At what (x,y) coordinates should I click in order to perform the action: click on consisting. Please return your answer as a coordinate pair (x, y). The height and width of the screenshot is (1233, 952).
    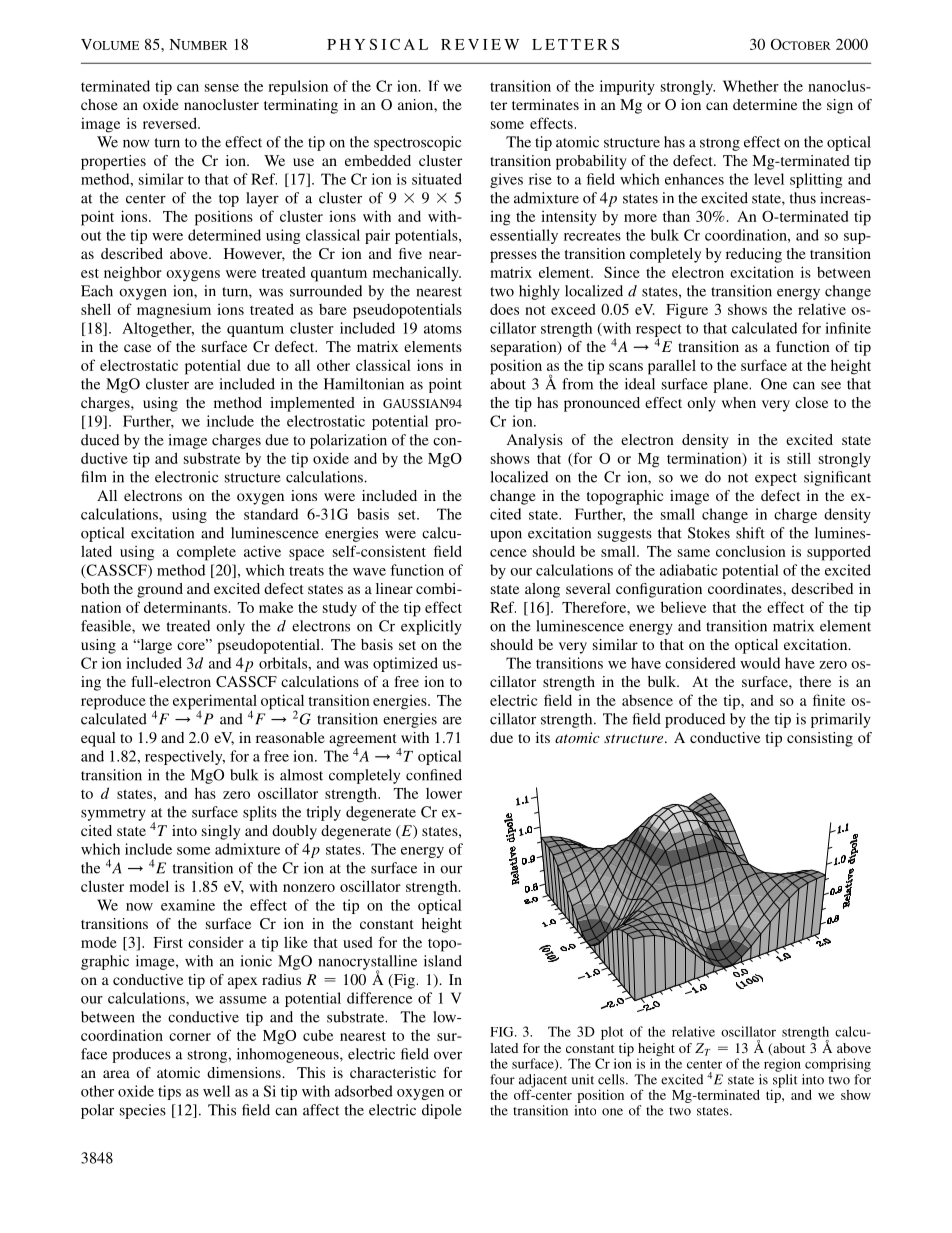
    Looking at the image, I should click on (820, 739).
